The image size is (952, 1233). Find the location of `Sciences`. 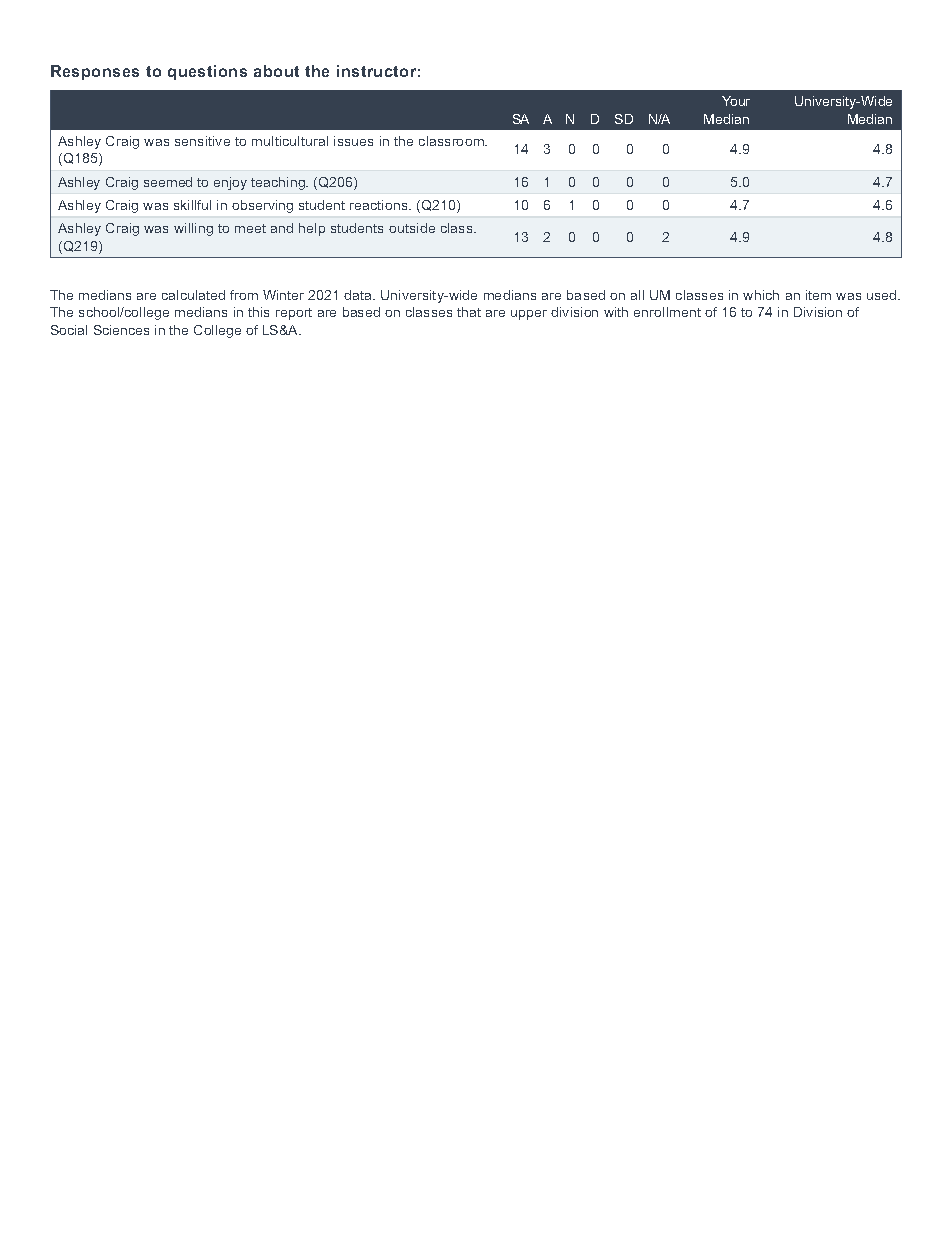

Sciences is located at coordinates (121, 330).
